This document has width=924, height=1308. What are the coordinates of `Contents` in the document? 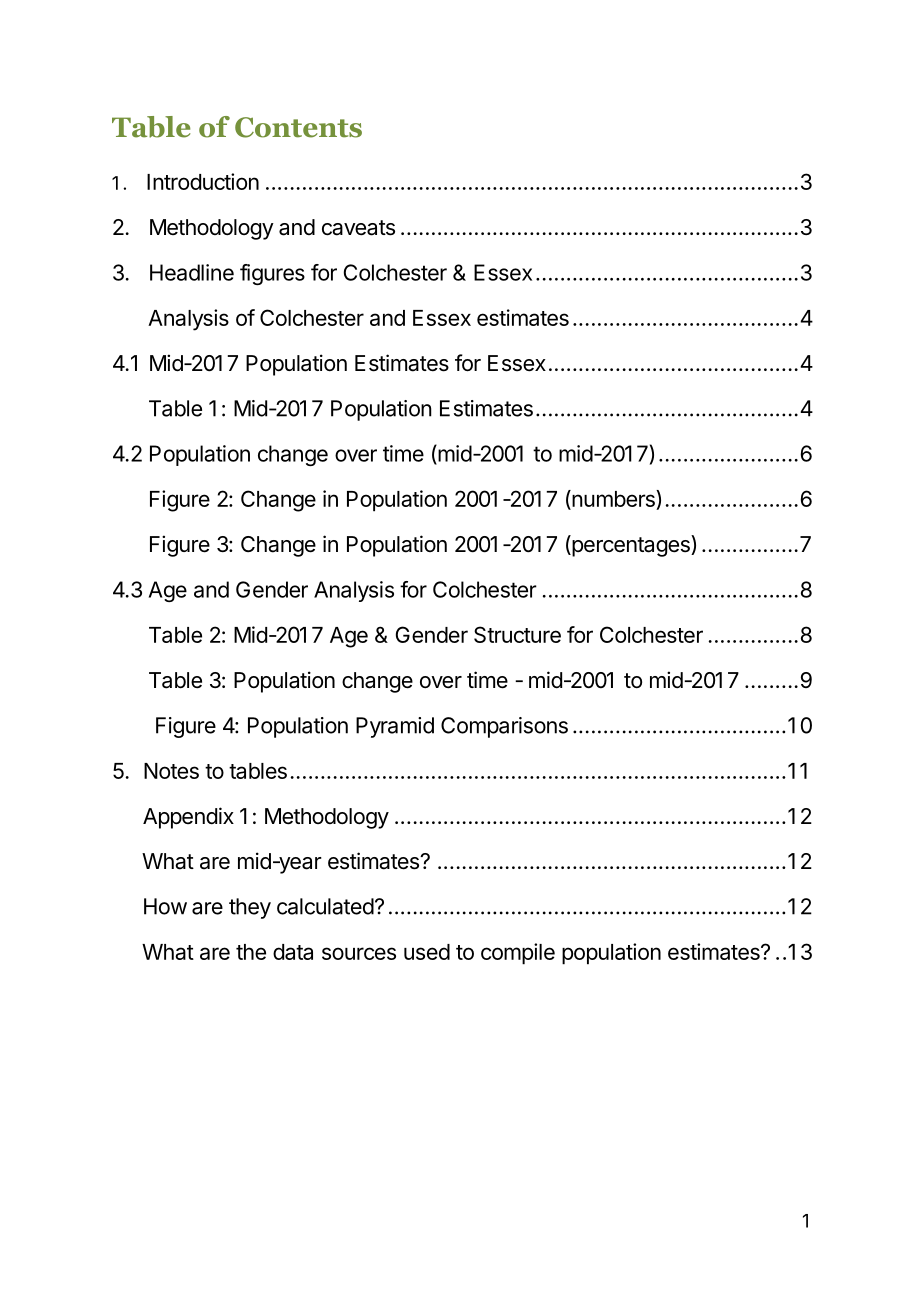 It's located at (298, 127).
